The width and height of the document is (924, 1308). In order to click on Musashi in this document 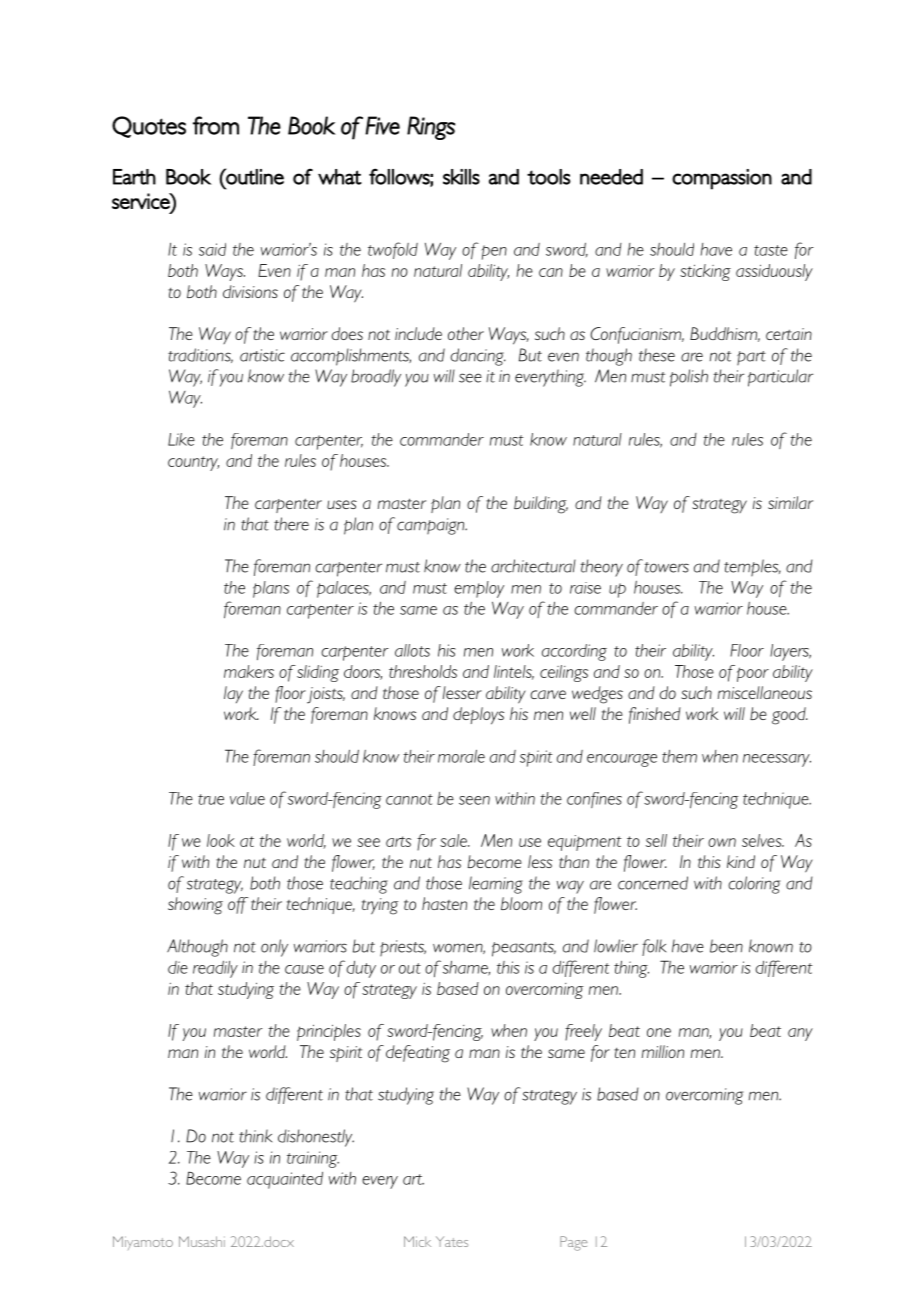, I will do `click(202, 1241)`.
